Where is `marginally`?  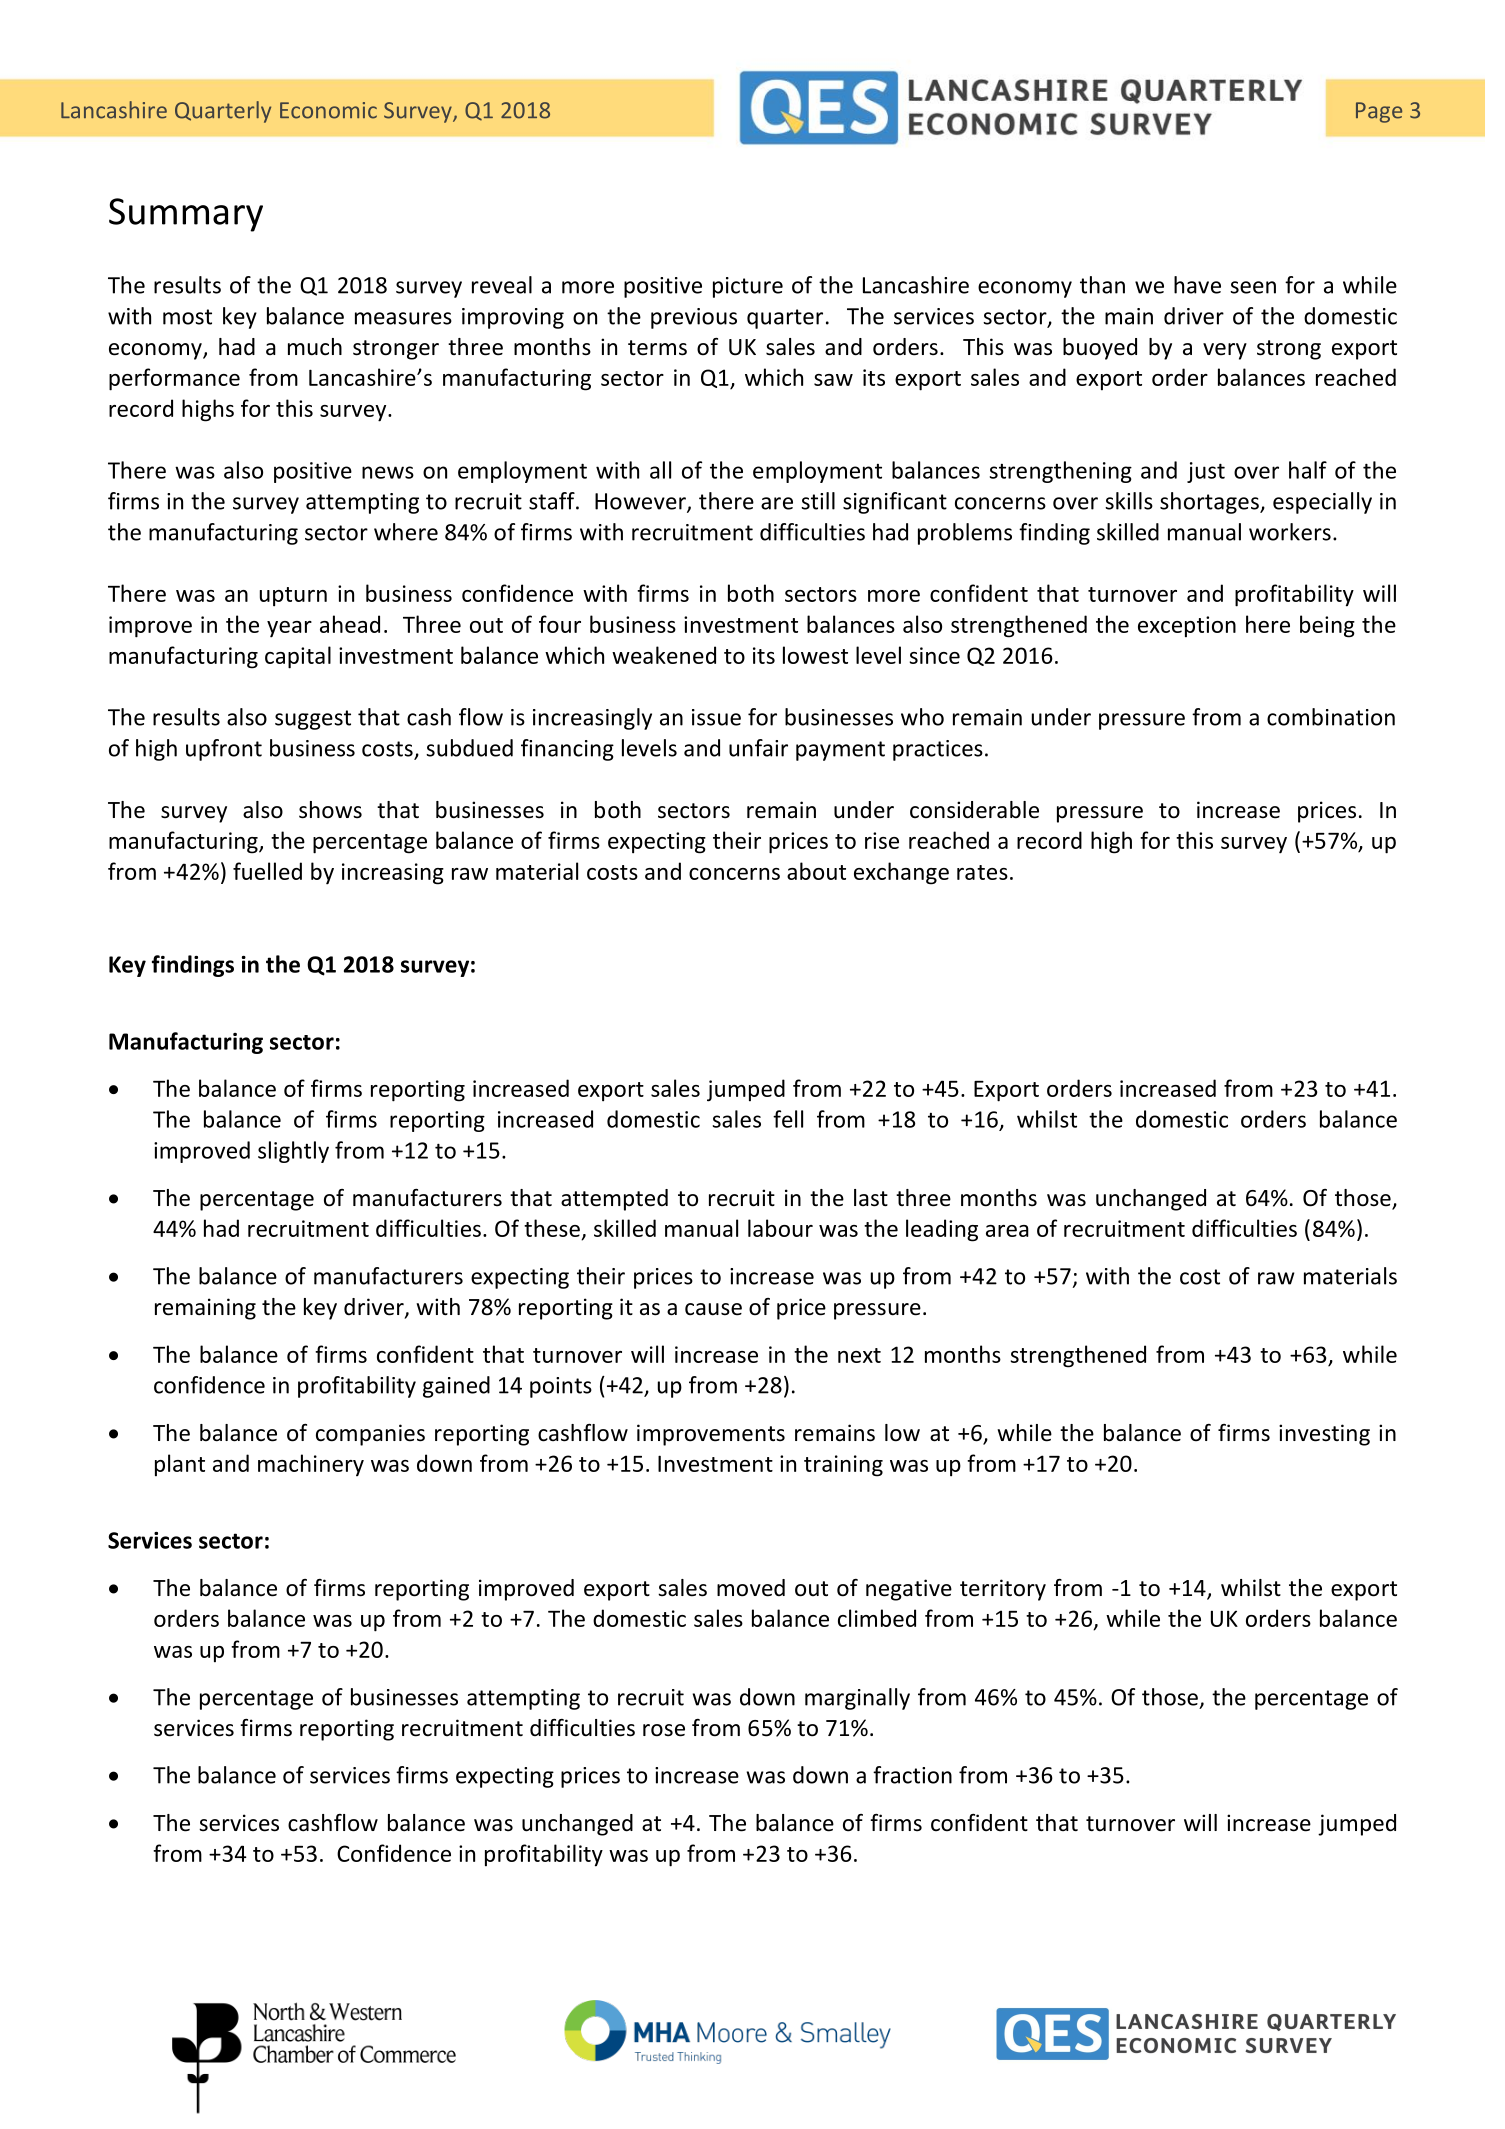
marginally is located at coordinates (857, 1699).
